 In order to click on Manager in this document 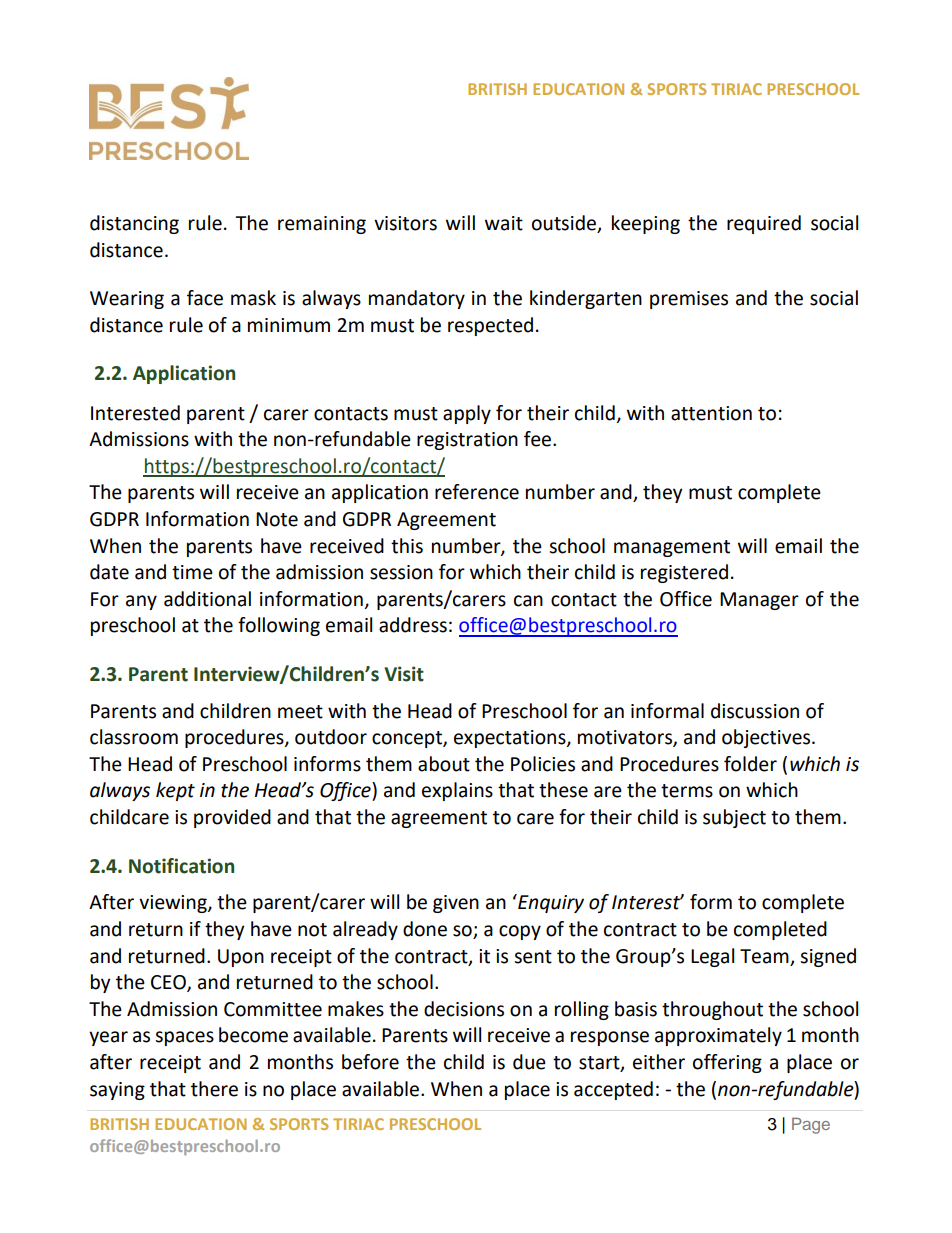, I will do `click(759, 601)`.
